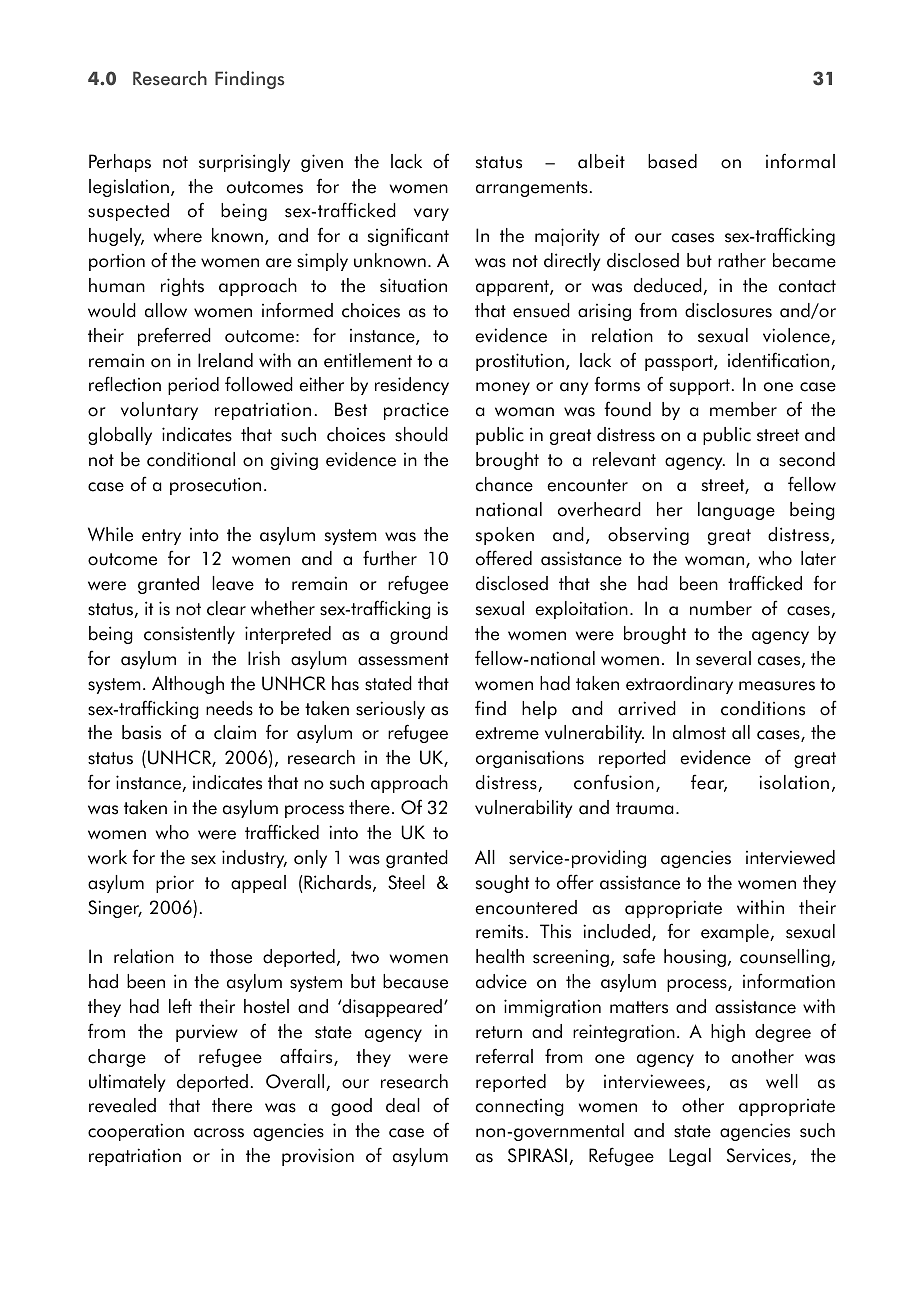 This document has height=1308, width=924. What do you see at coordinates (723, 658) in the document?
I see `several` at bounding box center [723, 658].
